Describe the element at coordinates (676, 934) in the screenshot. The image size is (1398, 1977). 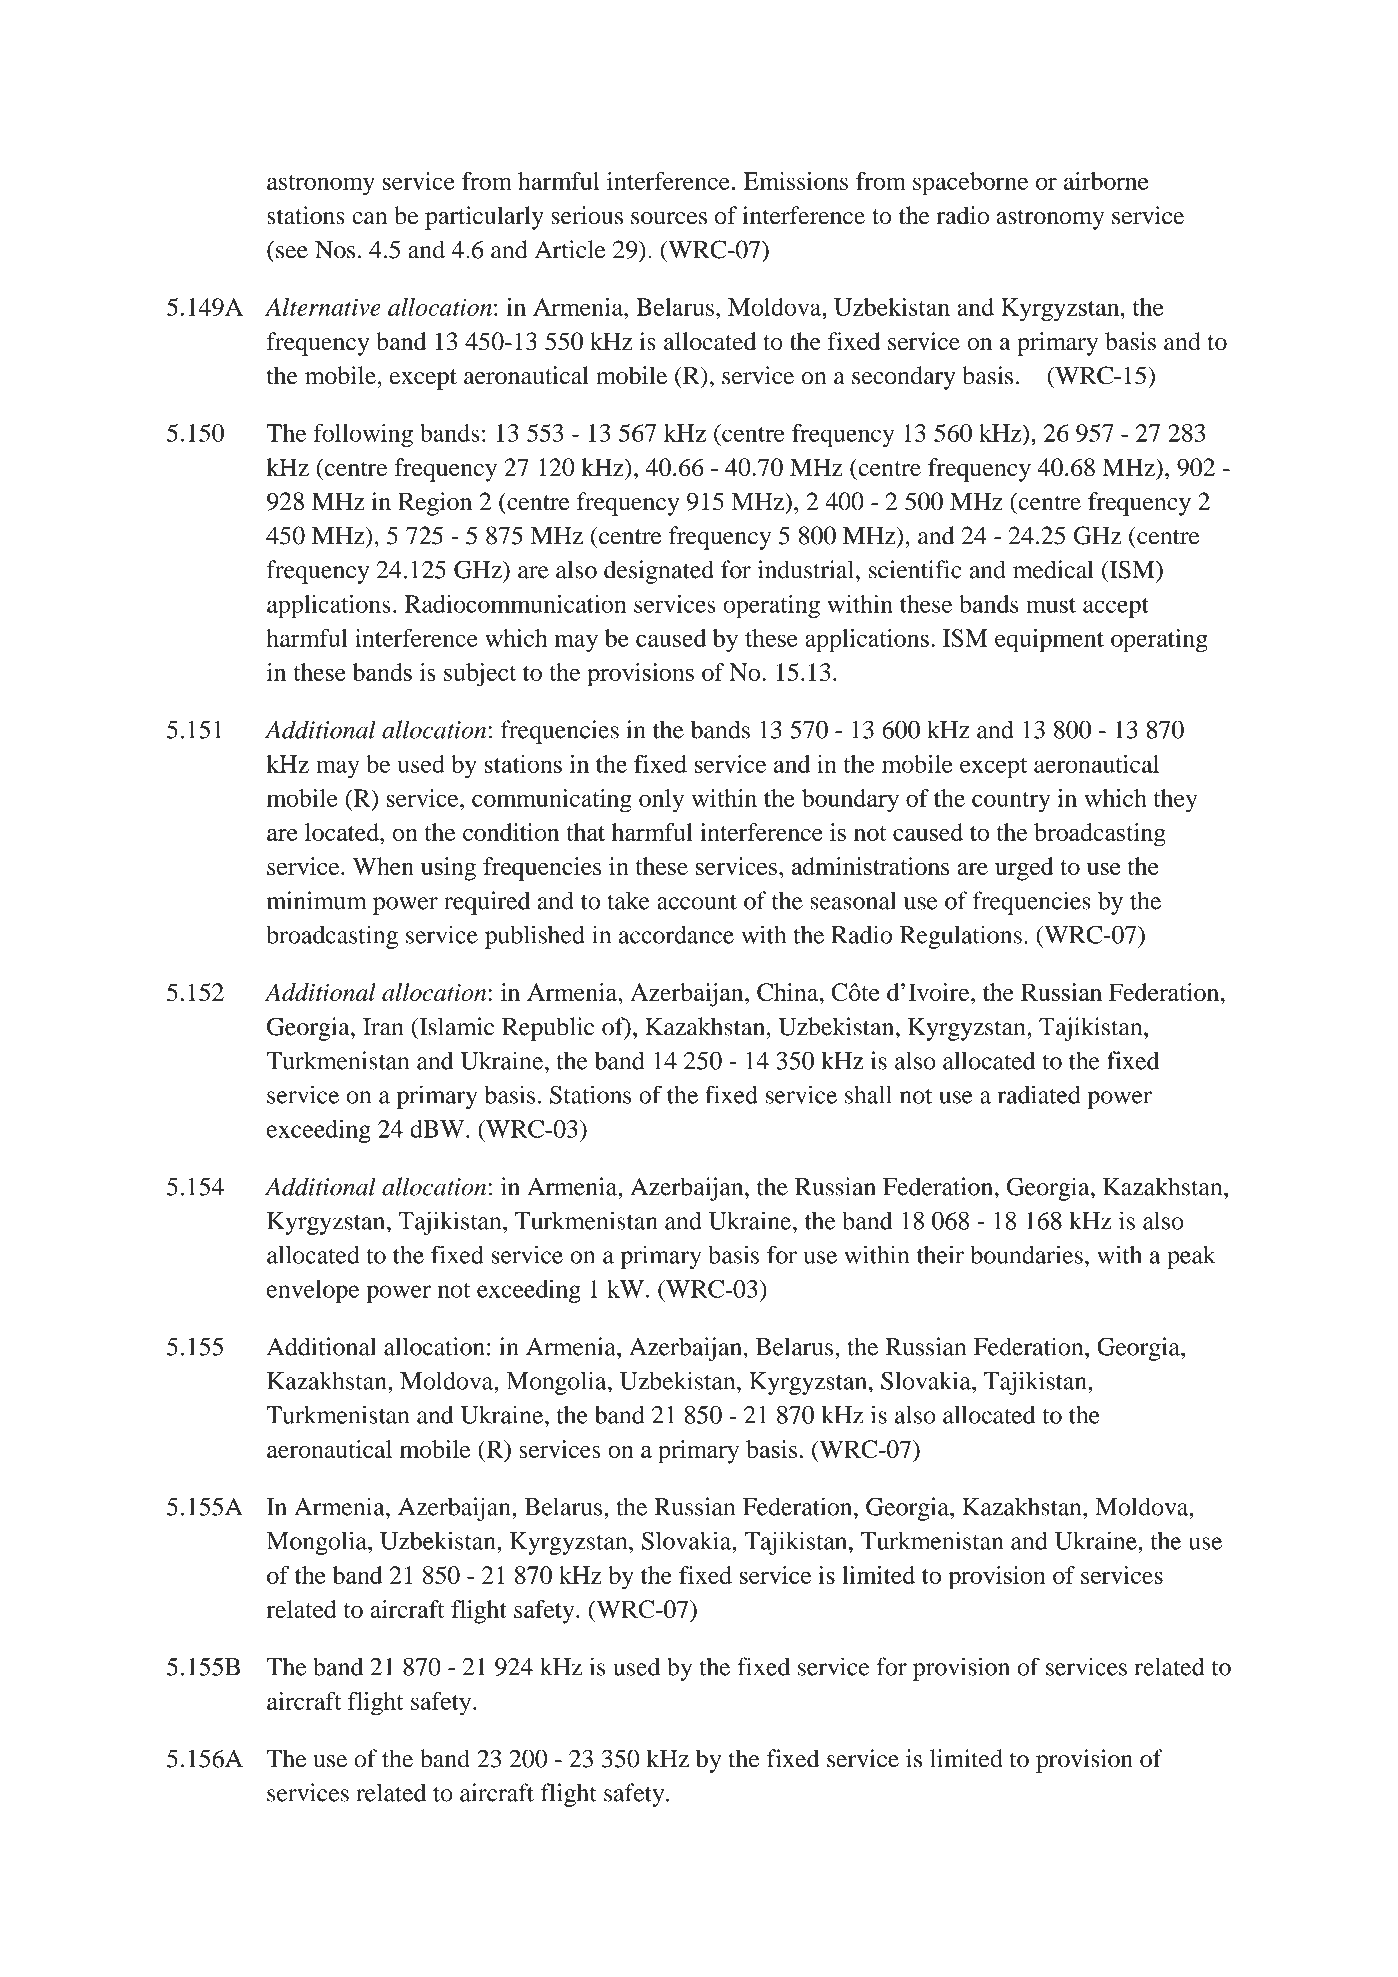
I see `accordance` at that location.
